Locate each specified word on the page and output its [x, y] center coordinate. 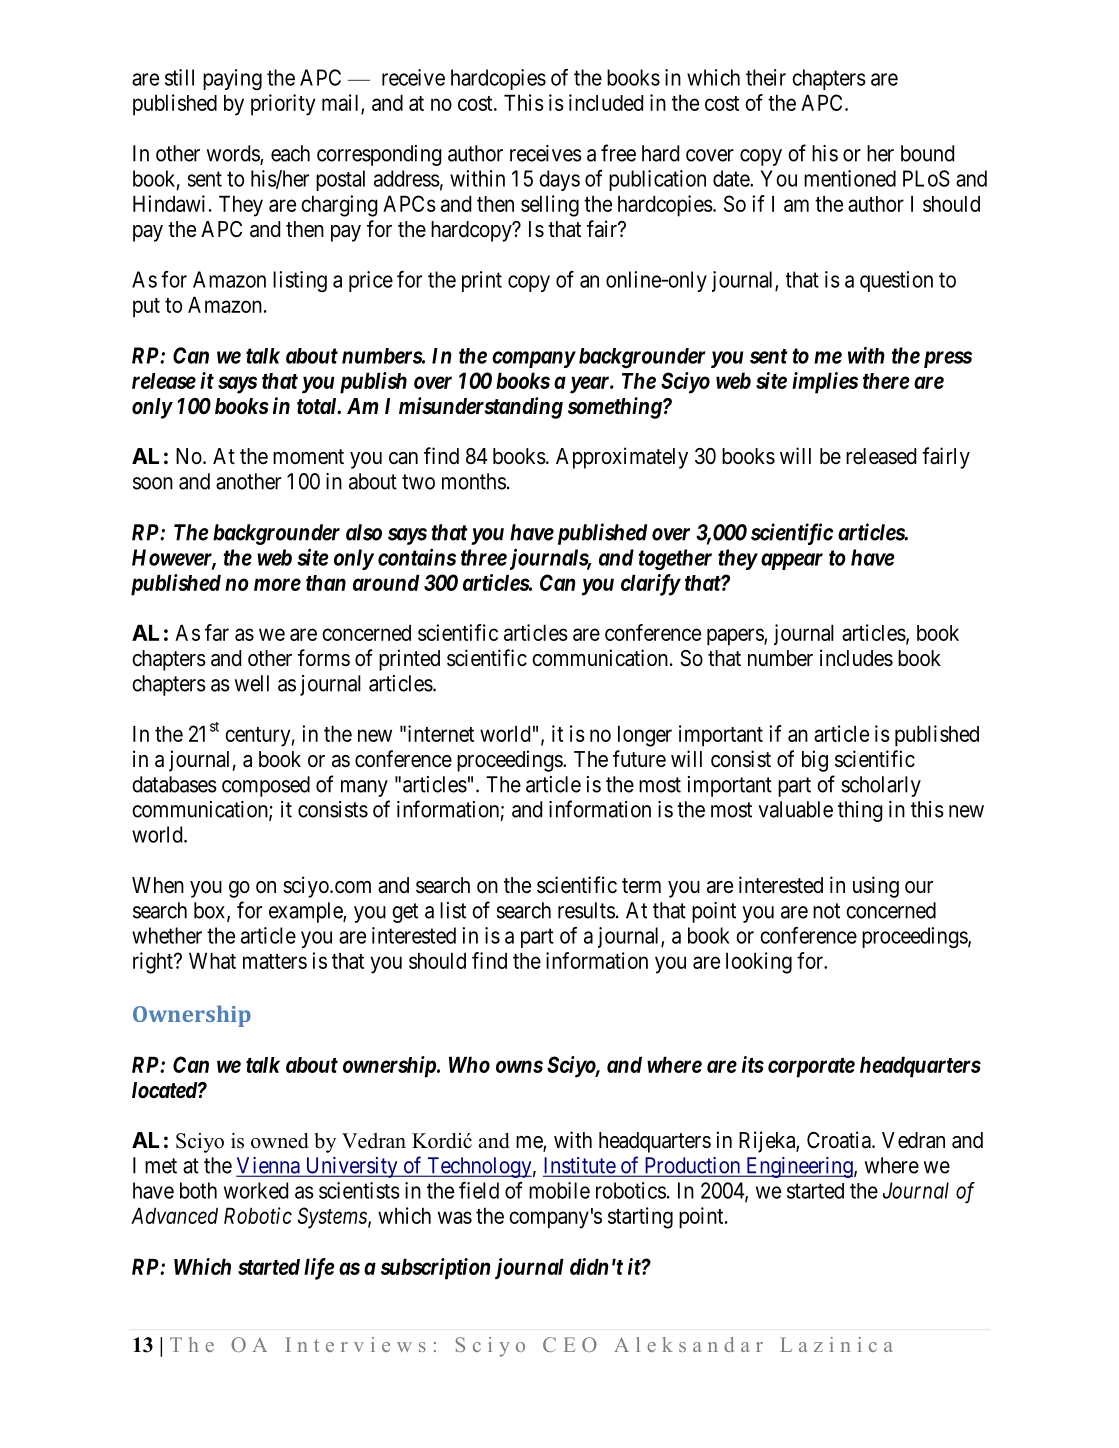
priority [283, 105]
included [606, 102]
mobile [559, 1190]
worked [256, 1190]
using [876, 887]
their [766, 77]
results [586, 910]
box [211, 911]
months [474, 481]
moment [308, 457]
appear [792, 561]
